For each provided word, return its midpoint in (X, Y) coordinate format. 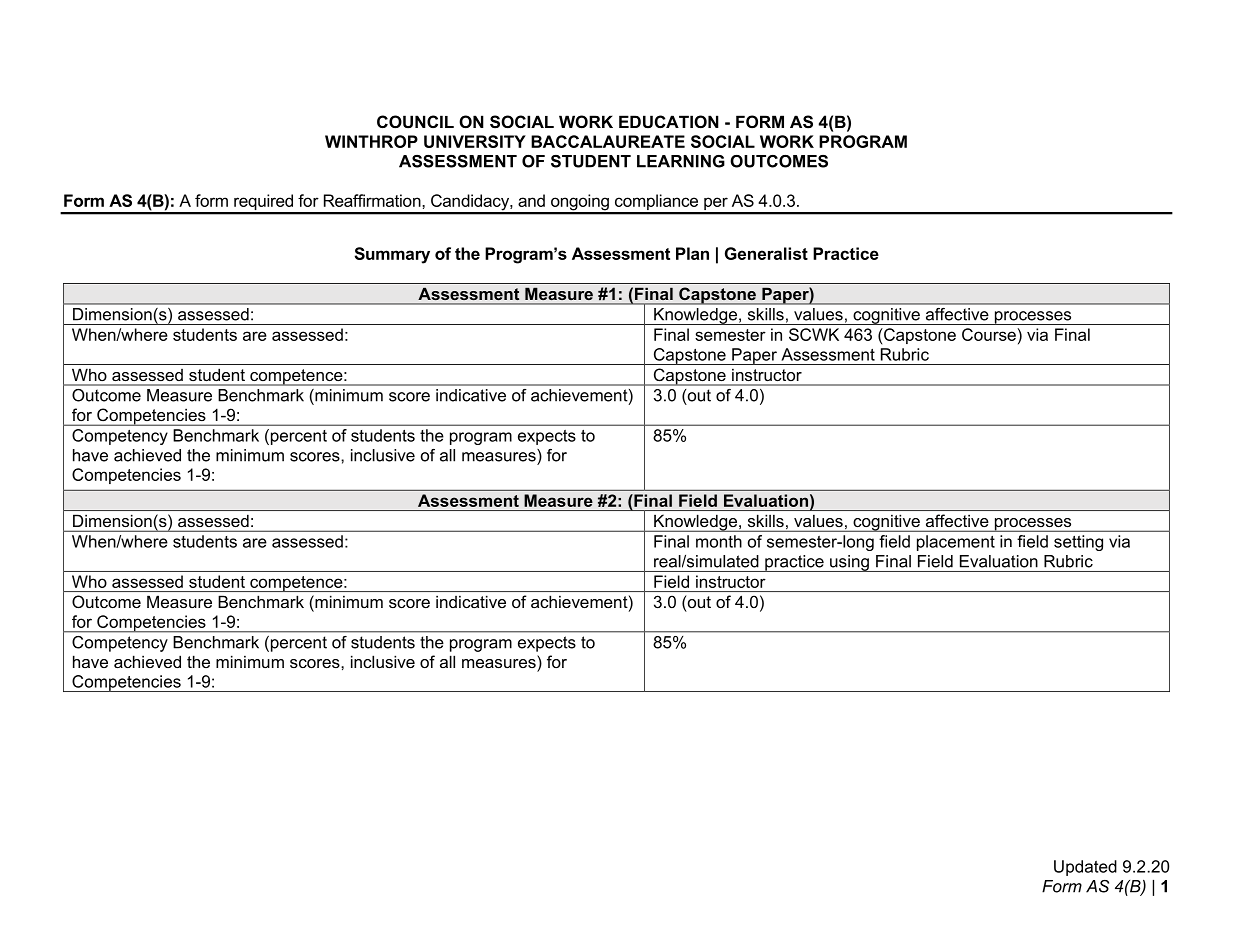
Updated (1085, 868)
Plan (692, 253)
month (719, 541)
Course (989, 334)
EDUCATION (669, 121)
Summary (392, 255)
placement (956, 543)
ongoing (580, 203)
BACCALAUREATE (608, 141)
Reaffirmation (373, 200)
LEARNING (681, 161)
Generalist (766, 253)
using (849, 563)
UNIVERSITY (475, 141)
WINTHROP (371, 141)
